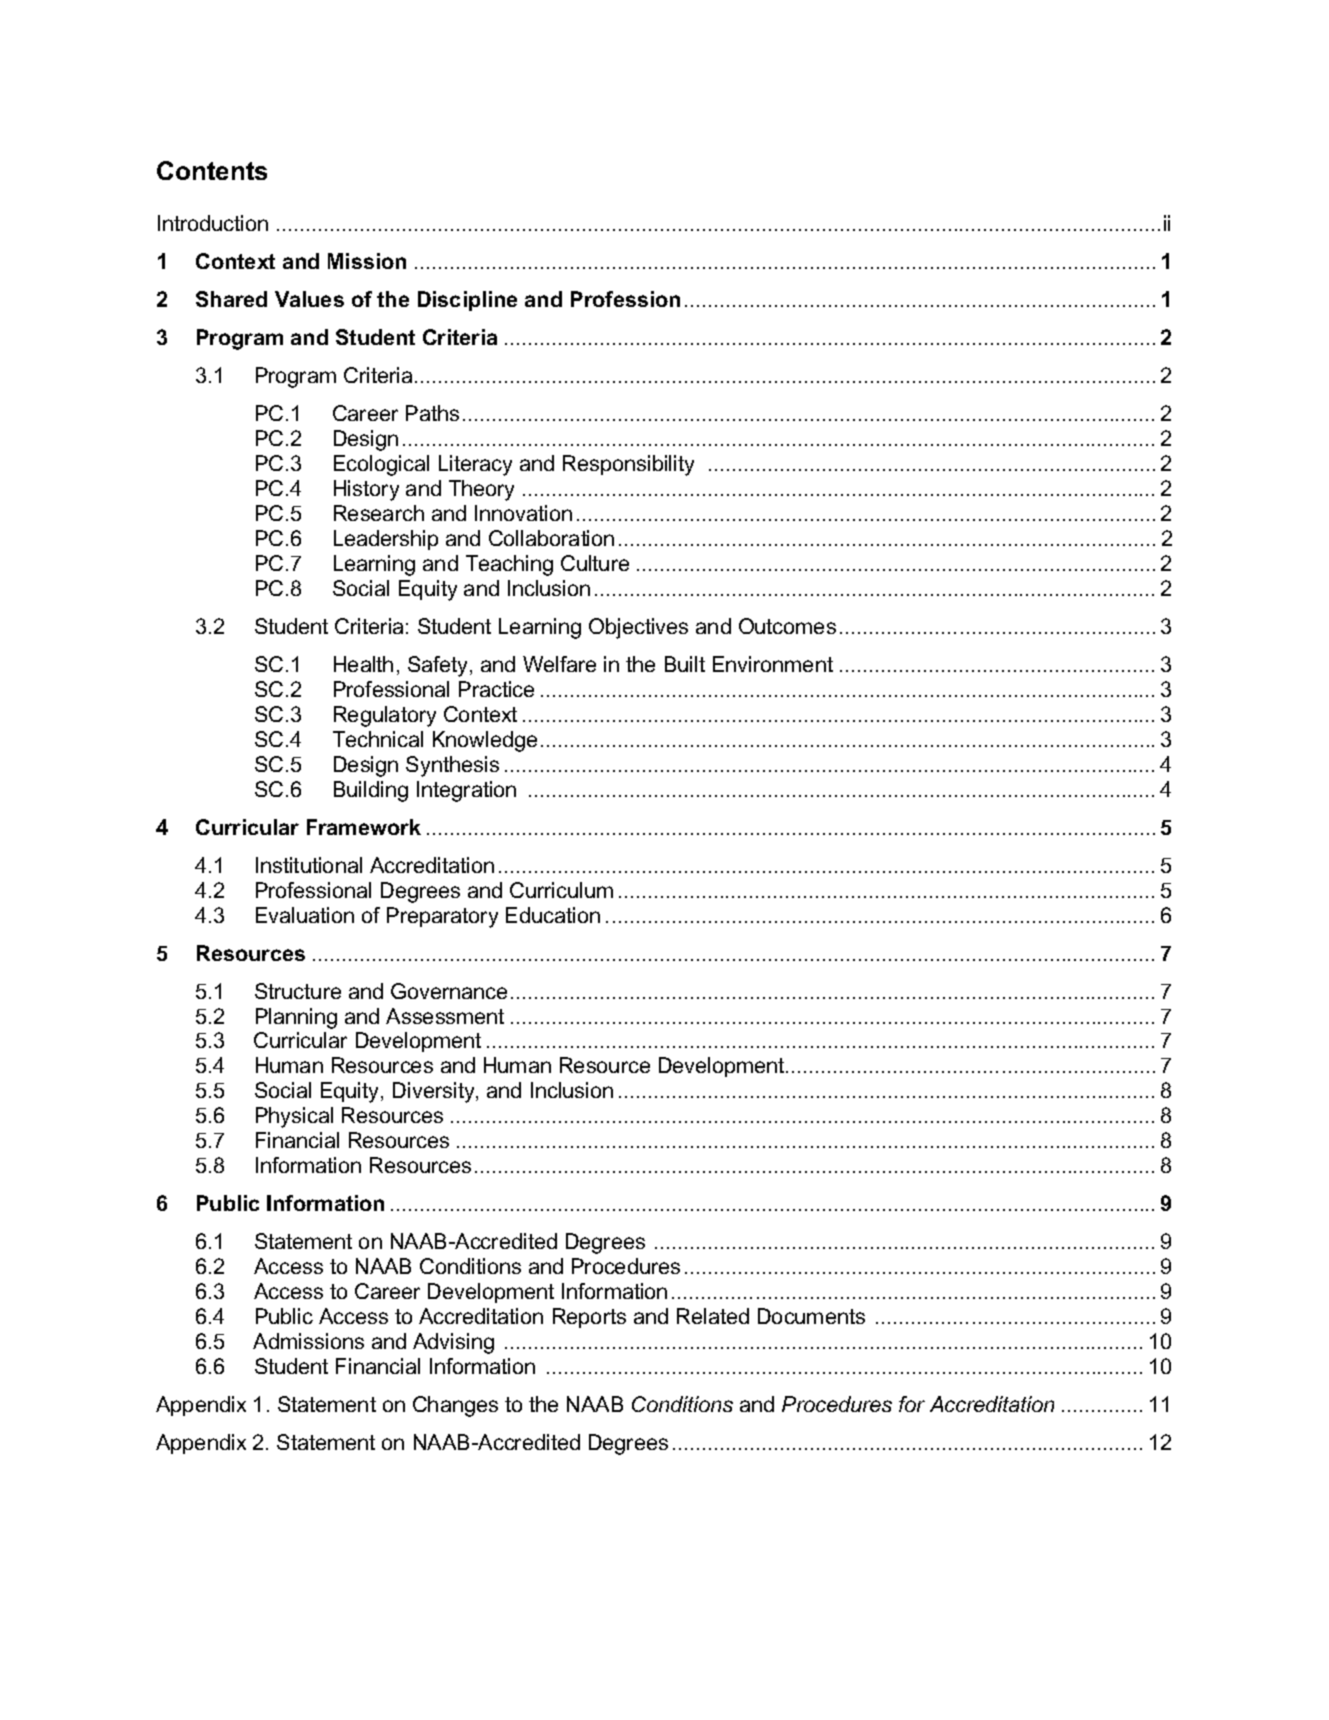 This image has width=1329, height=1720. Describe the element at coordinates (466, 791) in the image. I see `Integration` at that location.
